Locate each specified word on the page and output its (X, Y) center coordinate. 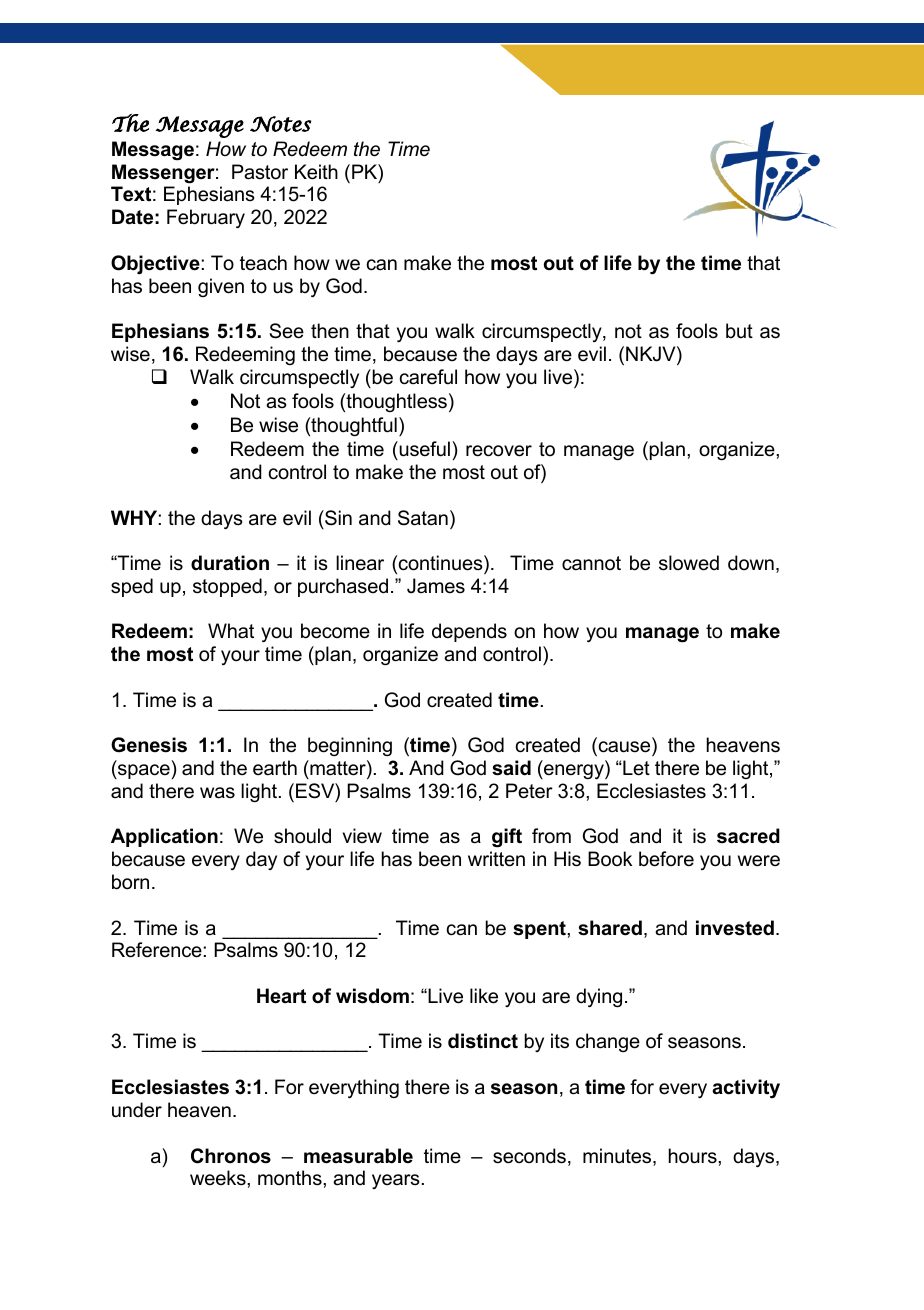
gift (507, 838)
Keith (316, 172)
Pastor (260, 172)
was (217, 793)
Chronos (231, 1156)
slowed (689, 563)
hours (694, 1156)
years (396, 1181)
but (739, 331)
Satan (423, 518)
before (666, 859)
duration (230, 563)
